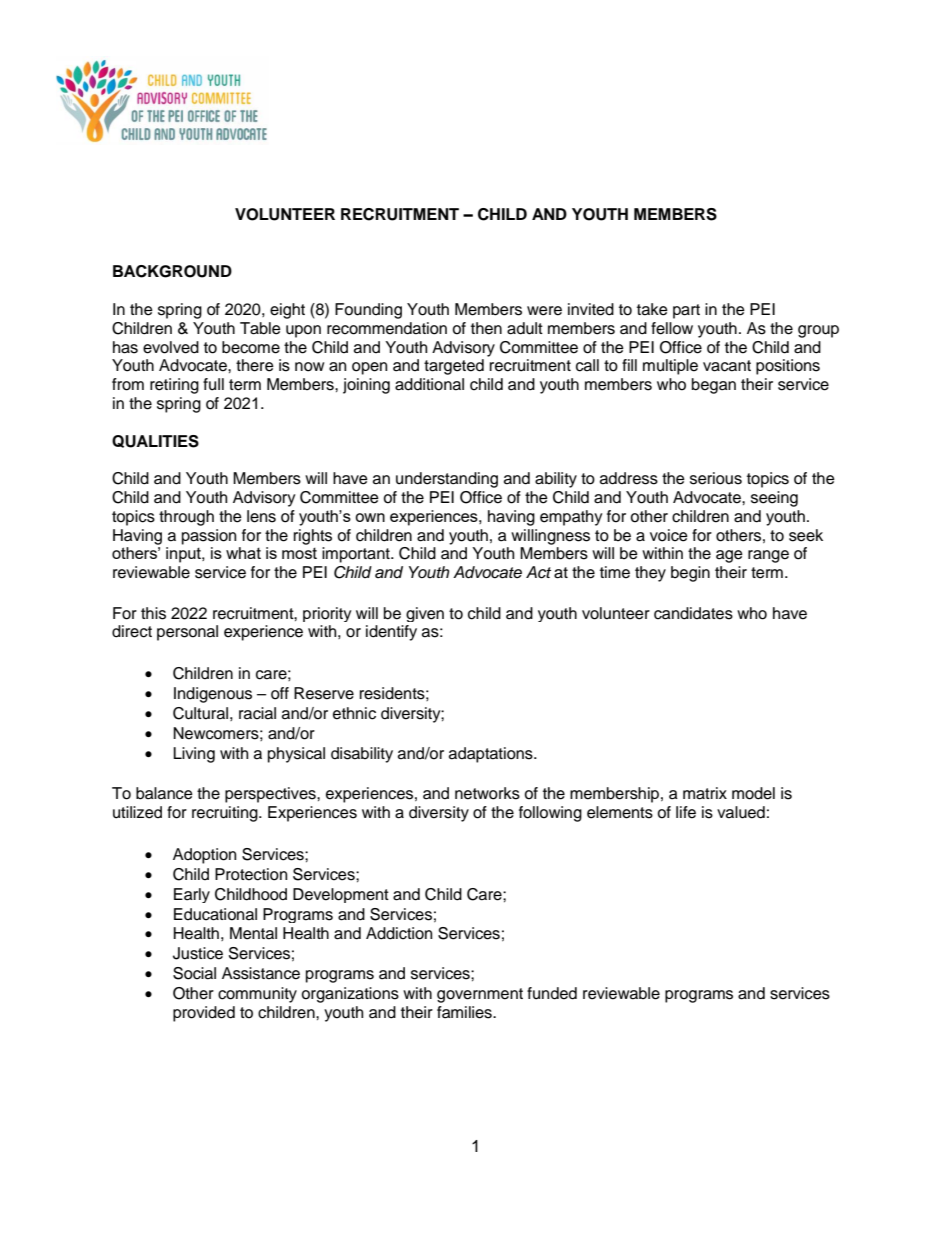  I want to click on Social, so click(194, 973).
